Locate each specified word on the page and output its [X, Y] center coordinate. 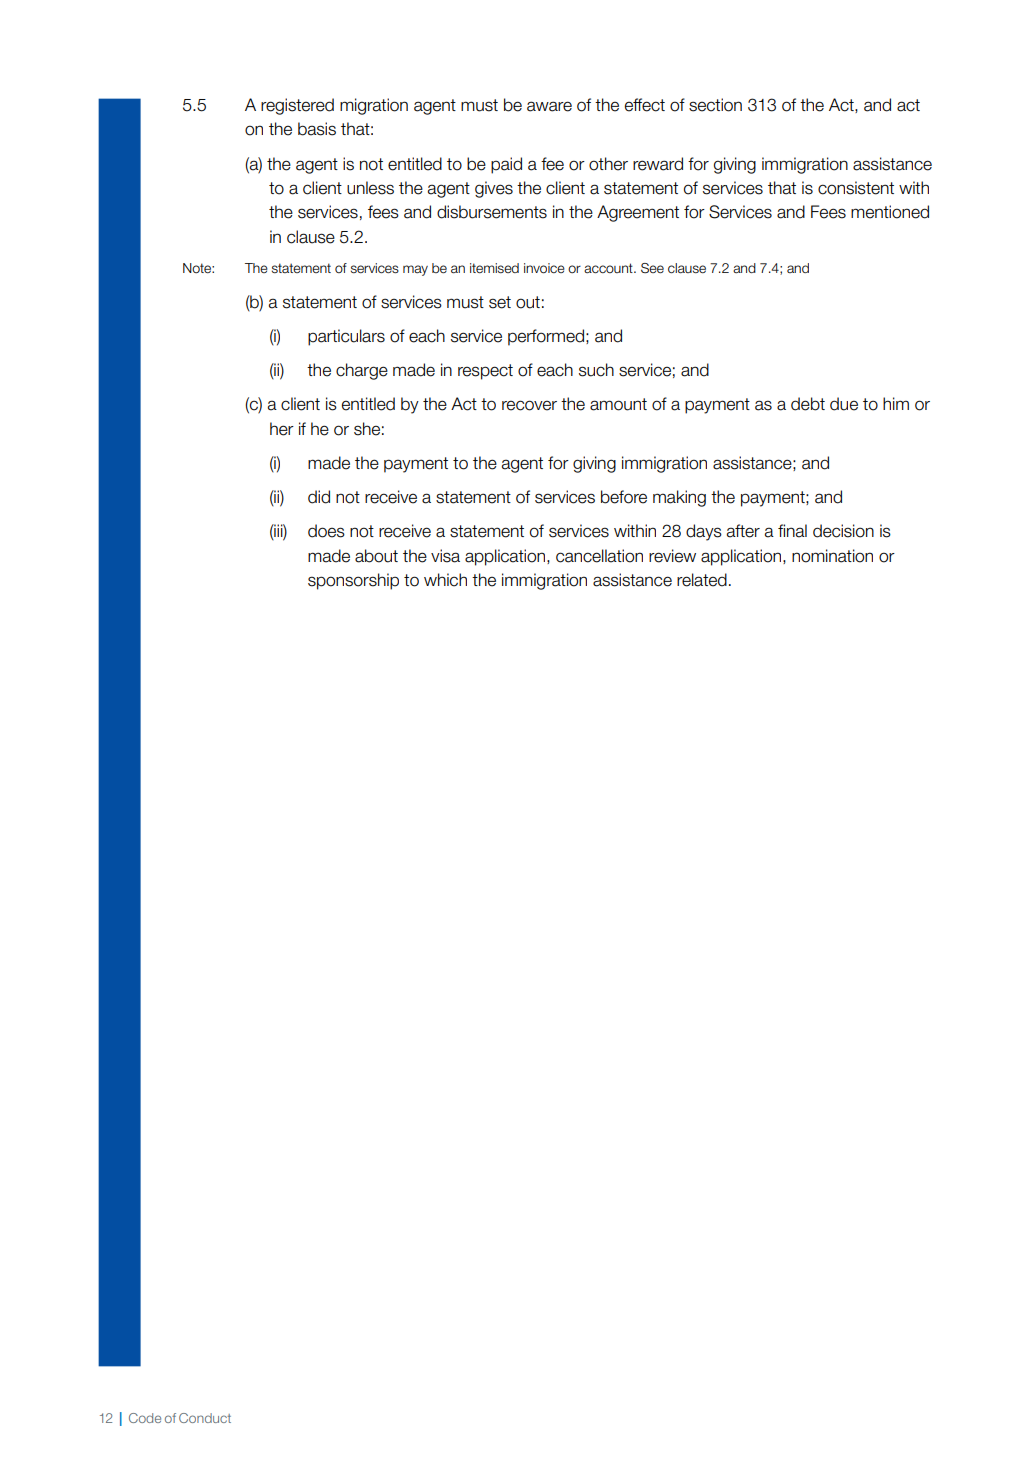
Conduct [205, 1418]
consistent [856, 188]
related [702, 580]
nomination [832, 556]
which [445, 580]
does [326, 531]
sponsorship [353, 581]
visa [445, 556]
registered [297, 106]
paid [506, 165]
